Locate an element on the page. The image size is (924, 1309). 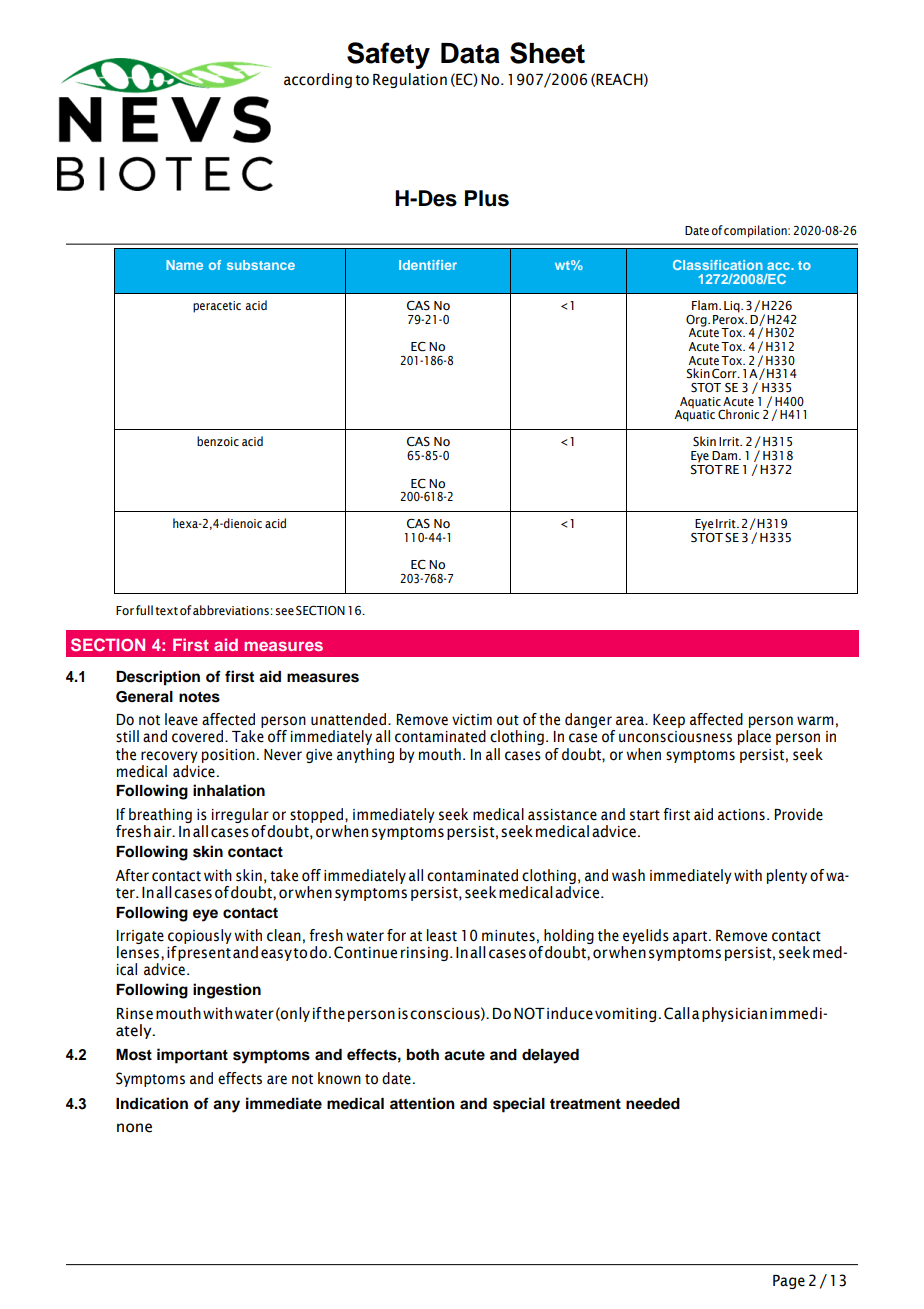
victim is located at coordinates (472, 720).
